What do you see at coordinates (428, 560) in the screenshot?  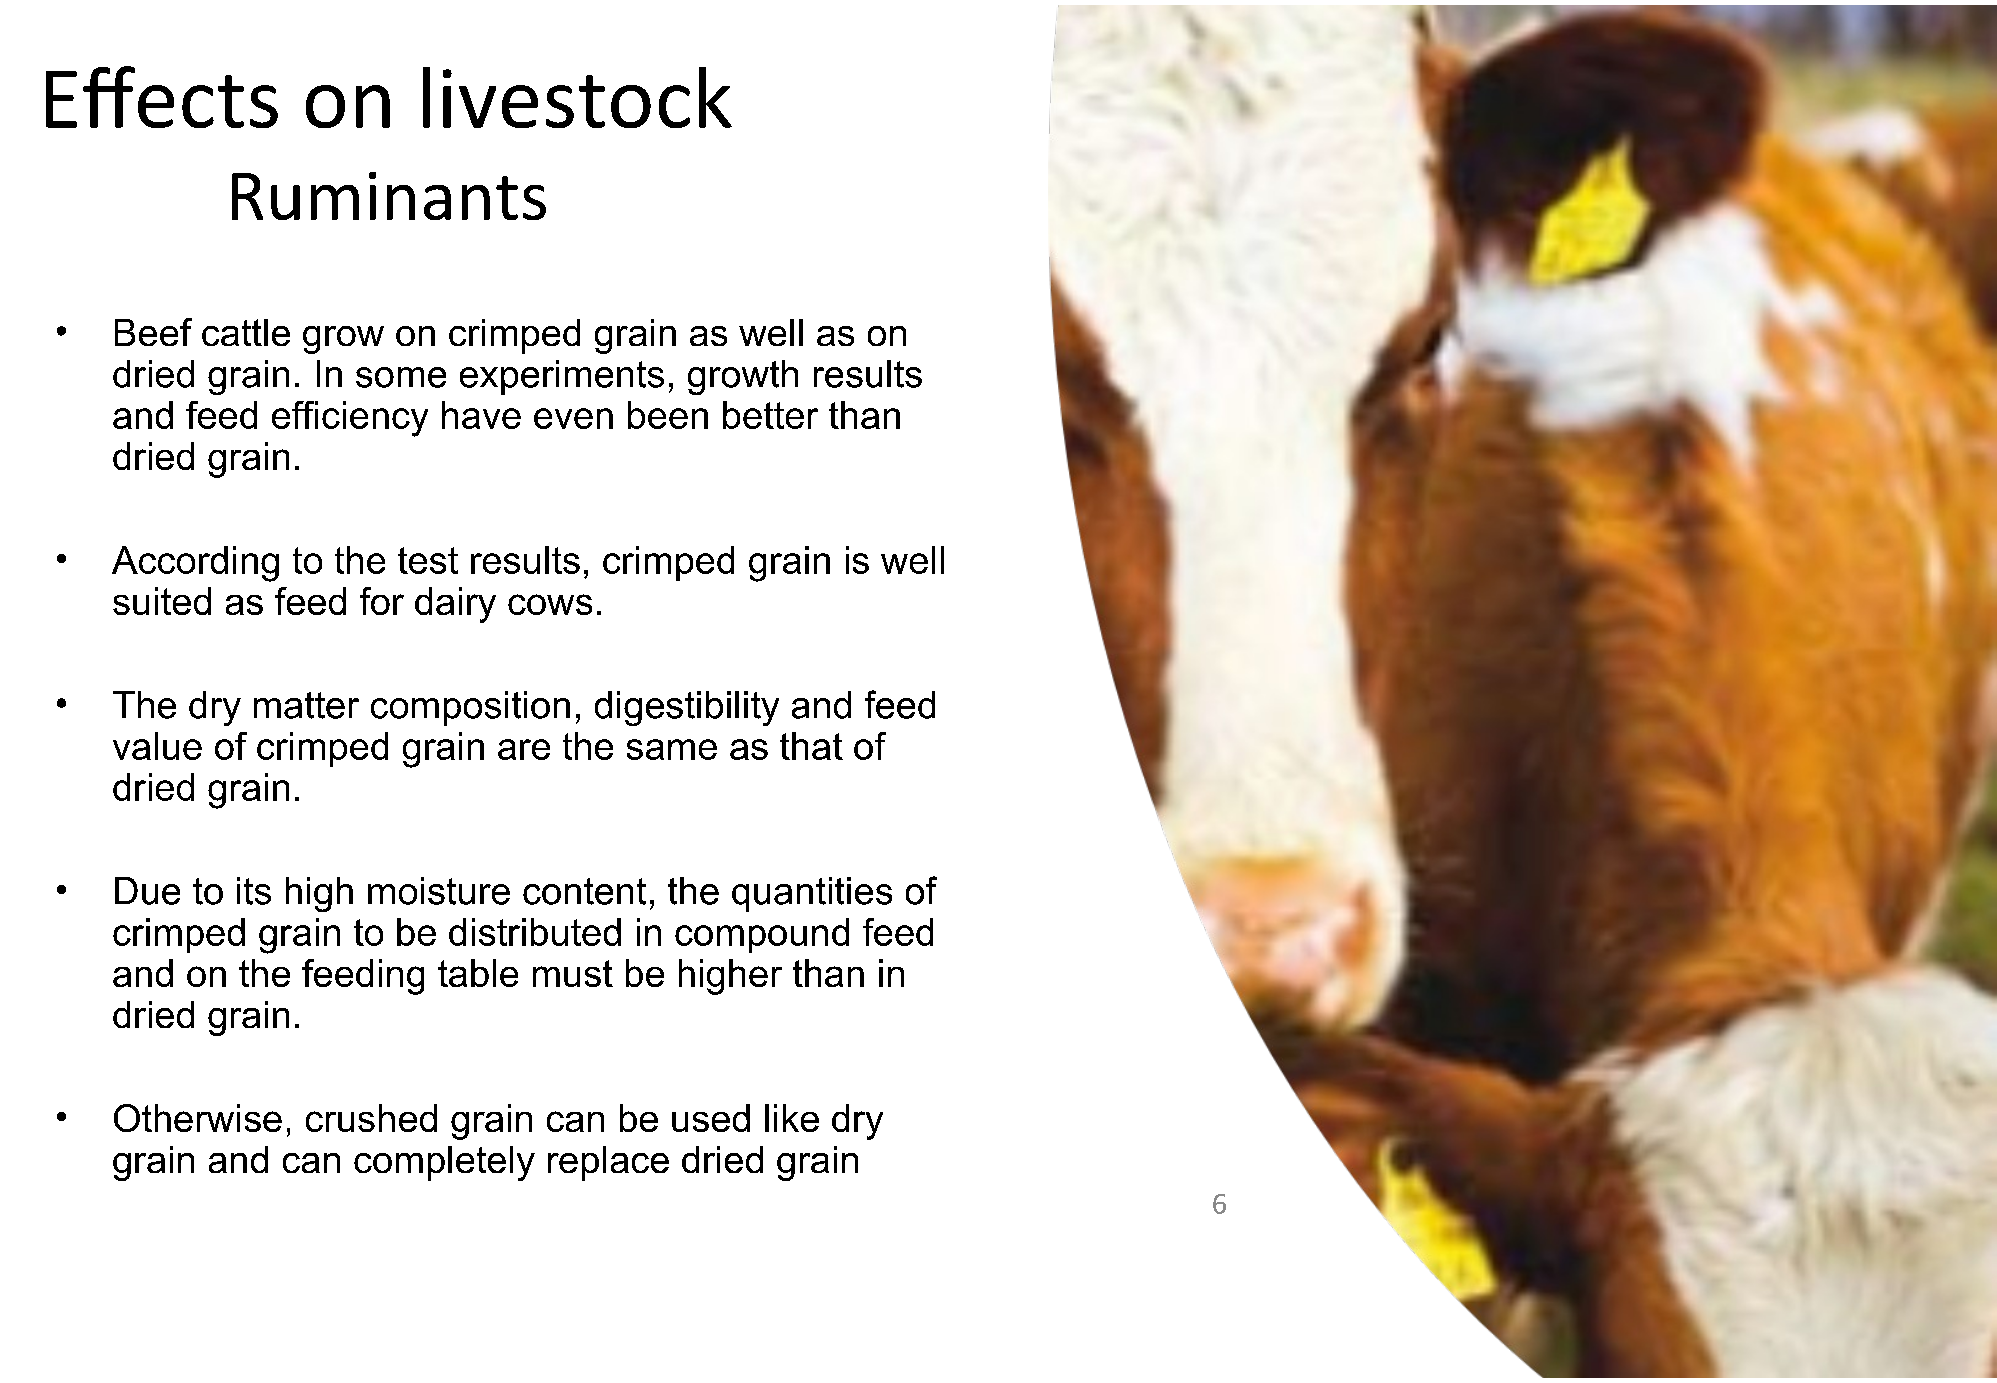 I see `test` at bounding box center [428, 560].
